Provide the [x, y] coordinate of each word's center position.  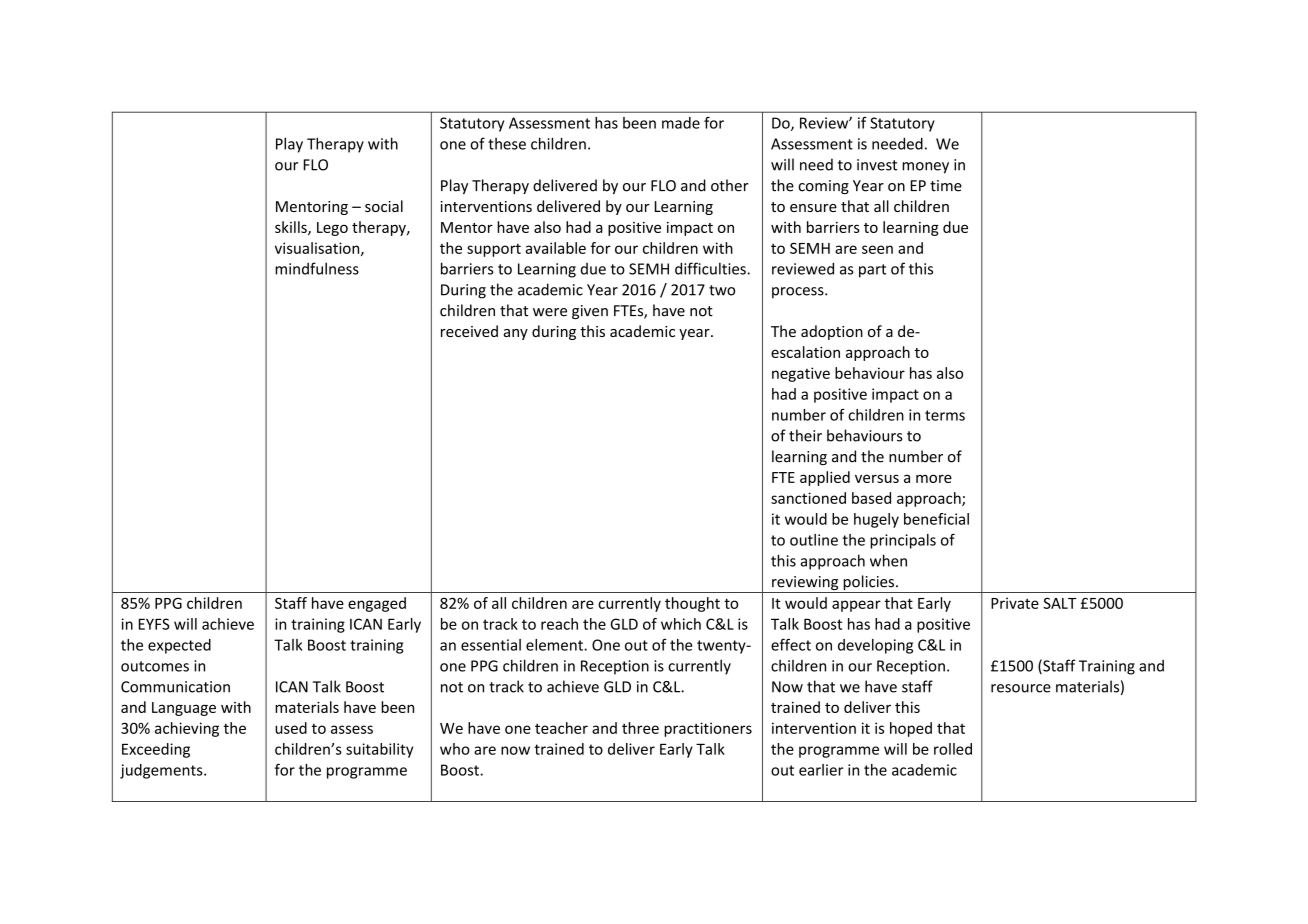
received [469, 331]
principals [903, 541]
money [925, 168]
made [681, 123]
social [384, 206]
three [640, 728]
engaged [377, 604]
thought [692, 604]
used [291, 728]
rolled [953, 749]
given [590, 312]
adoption [832, 332]
